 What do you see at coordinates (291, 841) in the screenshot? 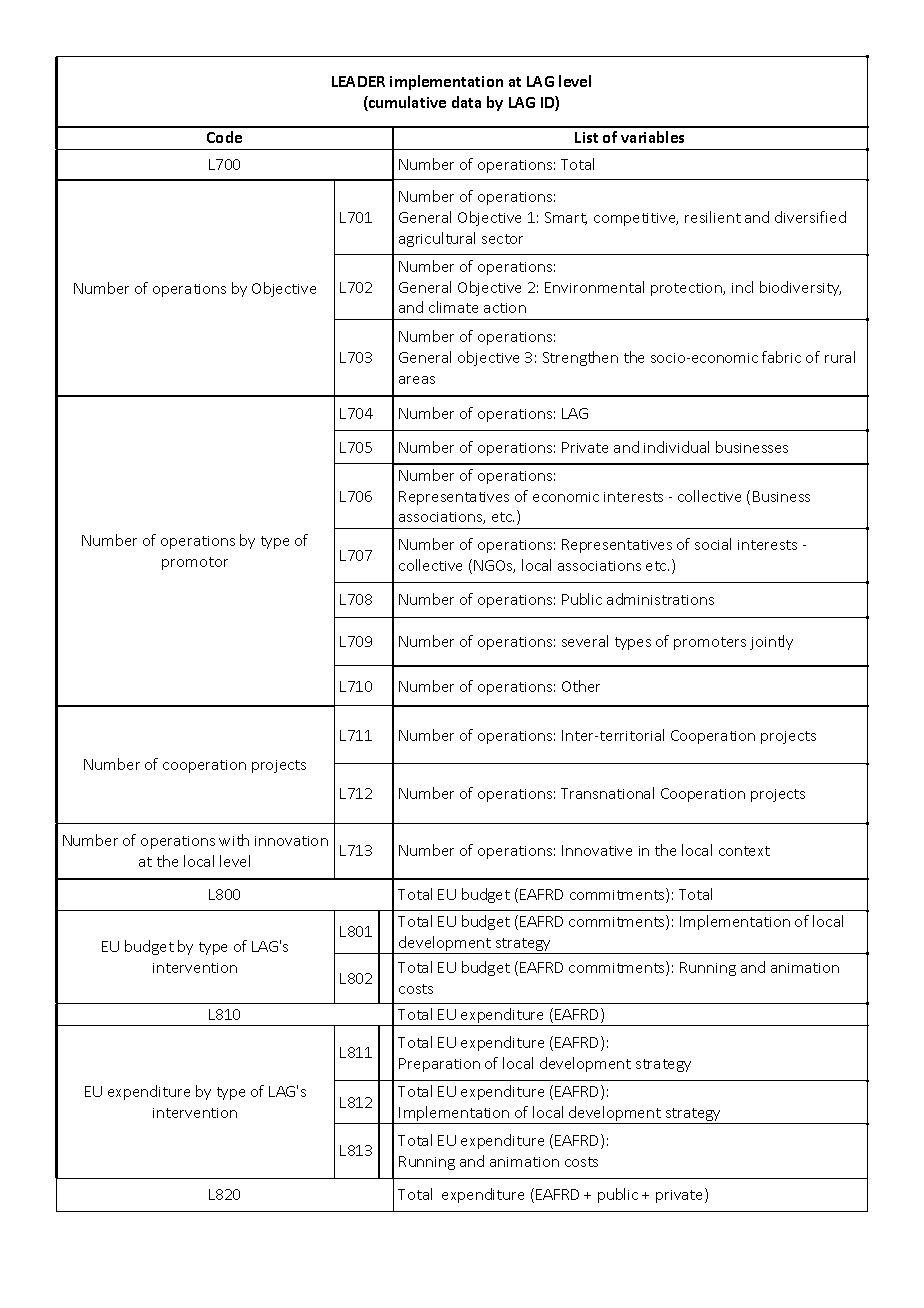
I see `innovation` at bounding box center [291, 841].
